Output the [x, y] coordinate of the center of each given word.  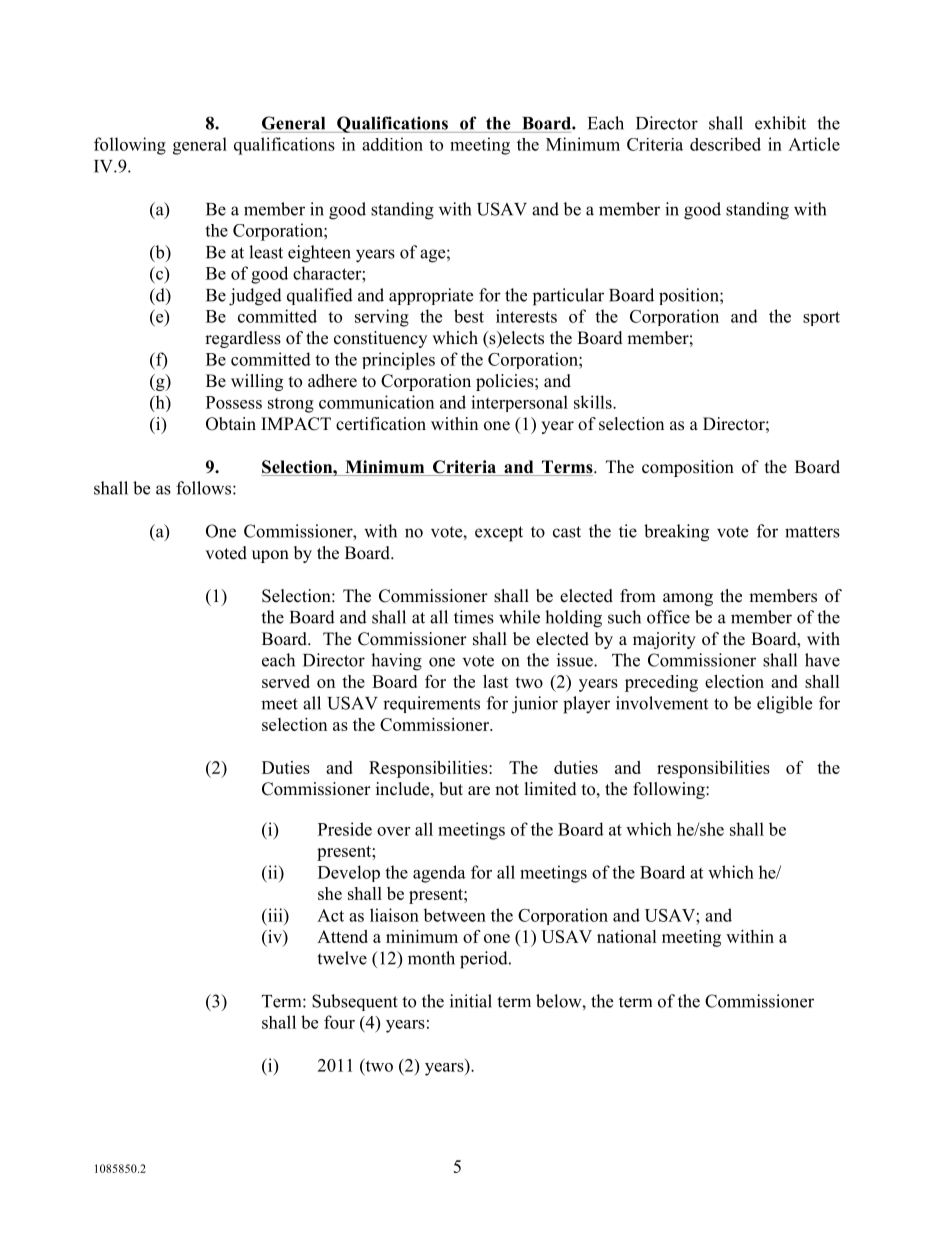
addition [392, 144]
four [339, 1022]
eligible [784, 705]
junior [535, 705]
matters [812, 532]
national [627, 936]
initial [471, 1001]
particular [568, 297]
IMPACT [296, 424]
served [286, 681]
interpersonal [519, 403]
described [725, 144]
